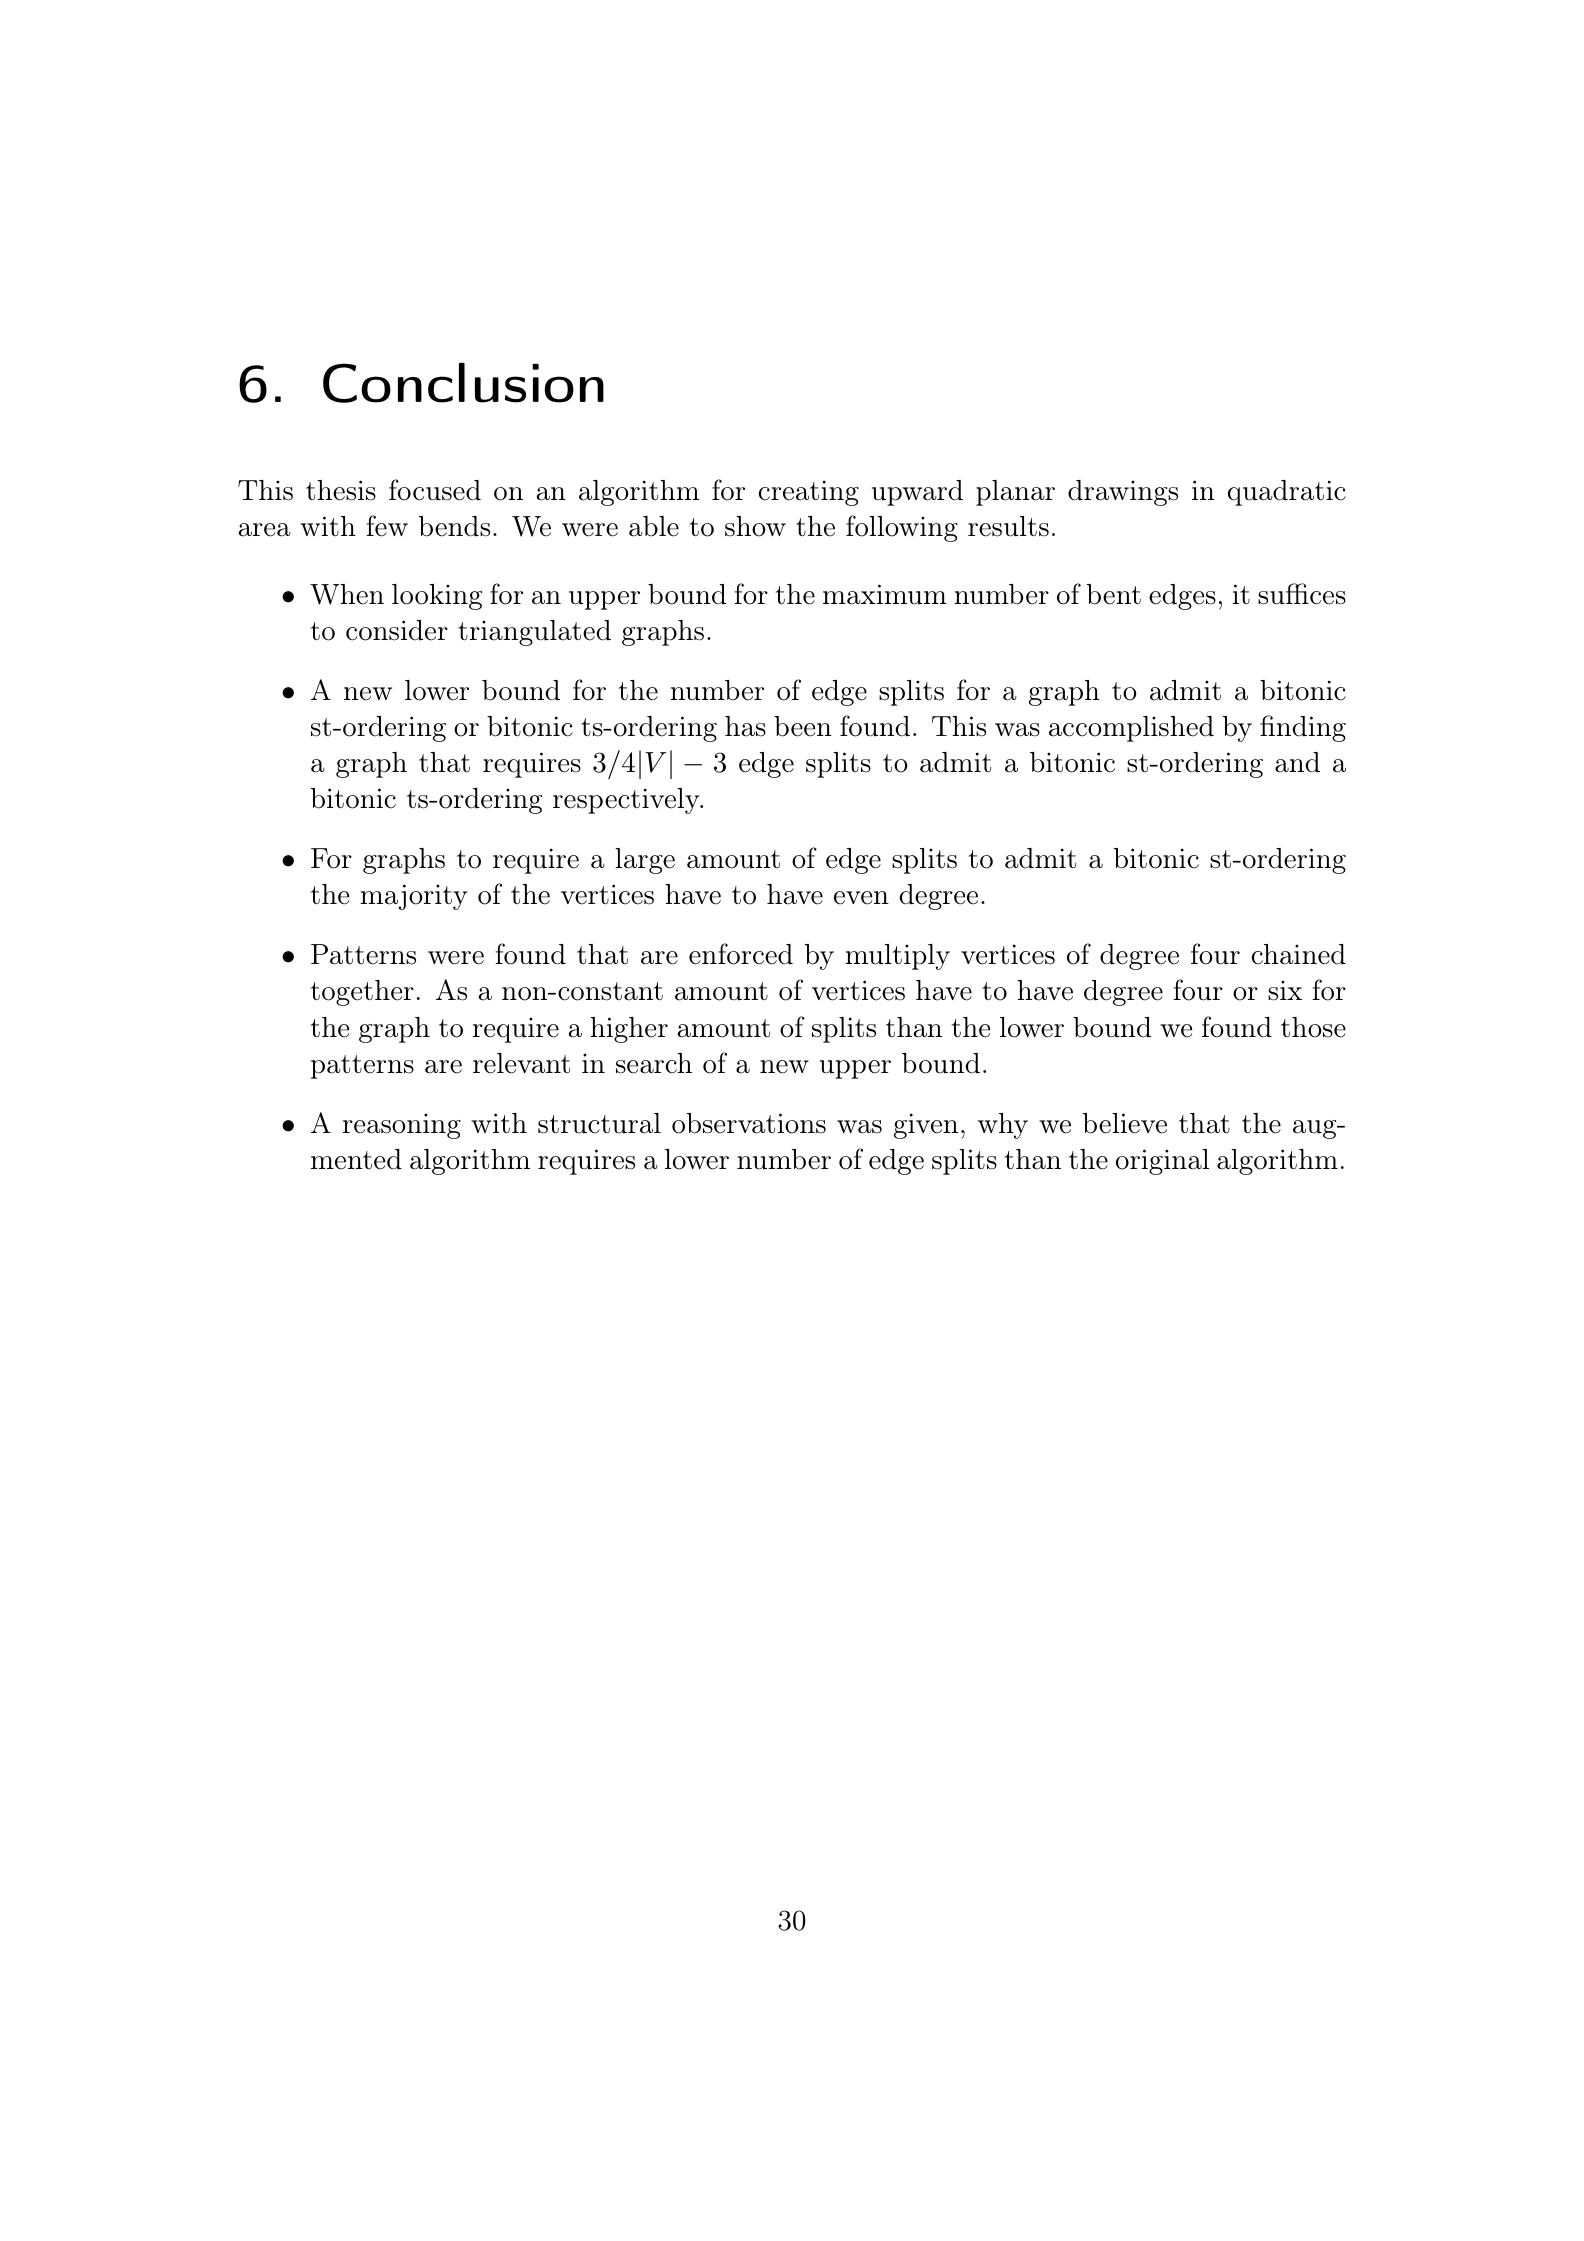 The image size is (1584, 2241). I want to click on even, so click(861, 898).
